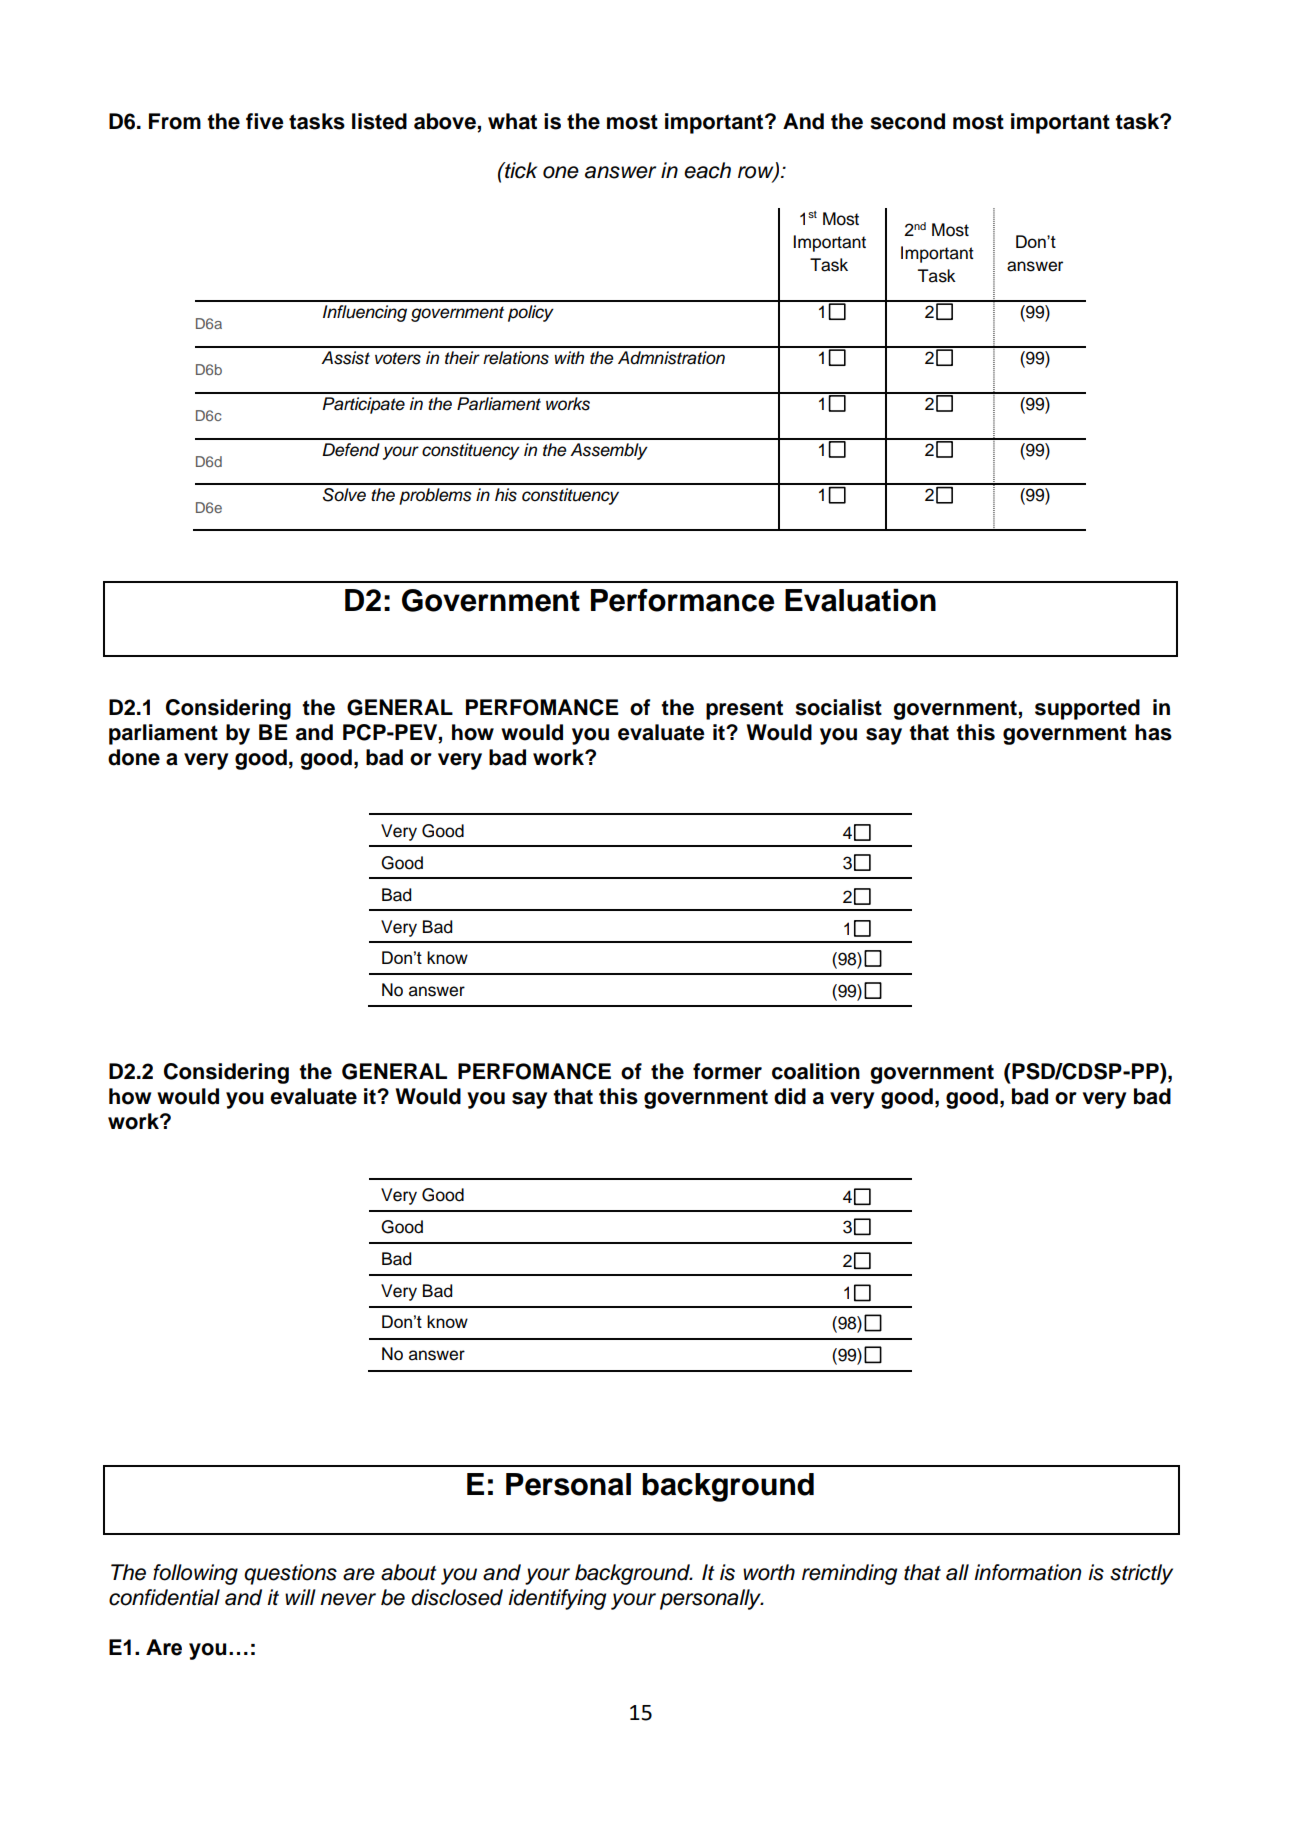  I want to click on did, so click(790, 1096).
